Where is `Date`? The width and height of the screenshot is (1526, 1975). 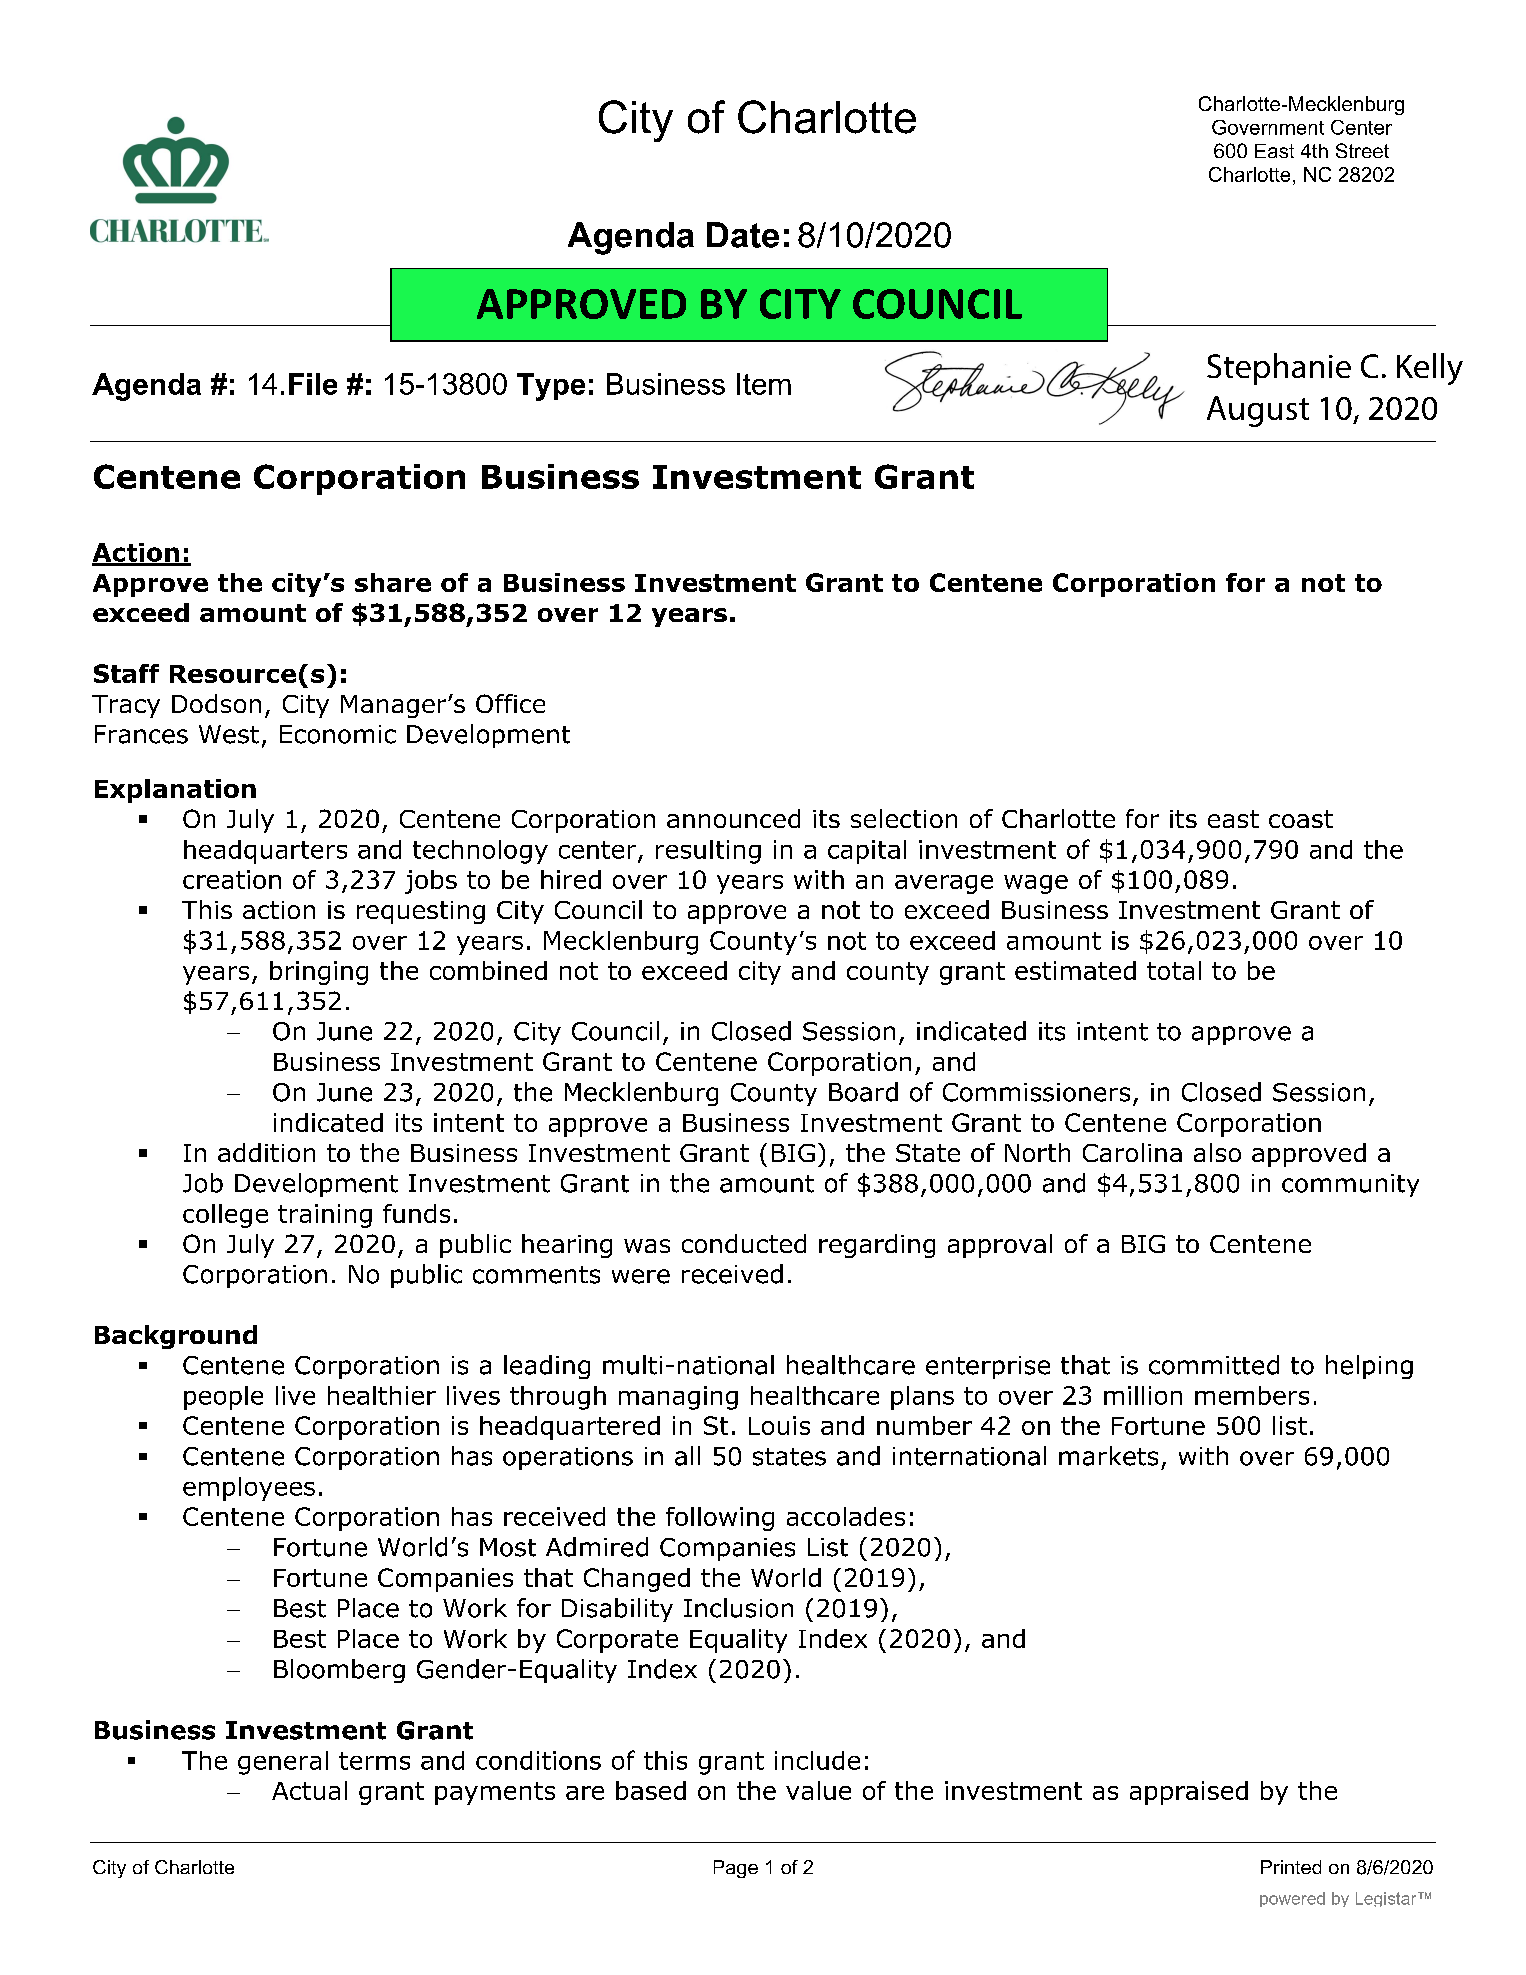
Date is located at coordinates (743, 235).
